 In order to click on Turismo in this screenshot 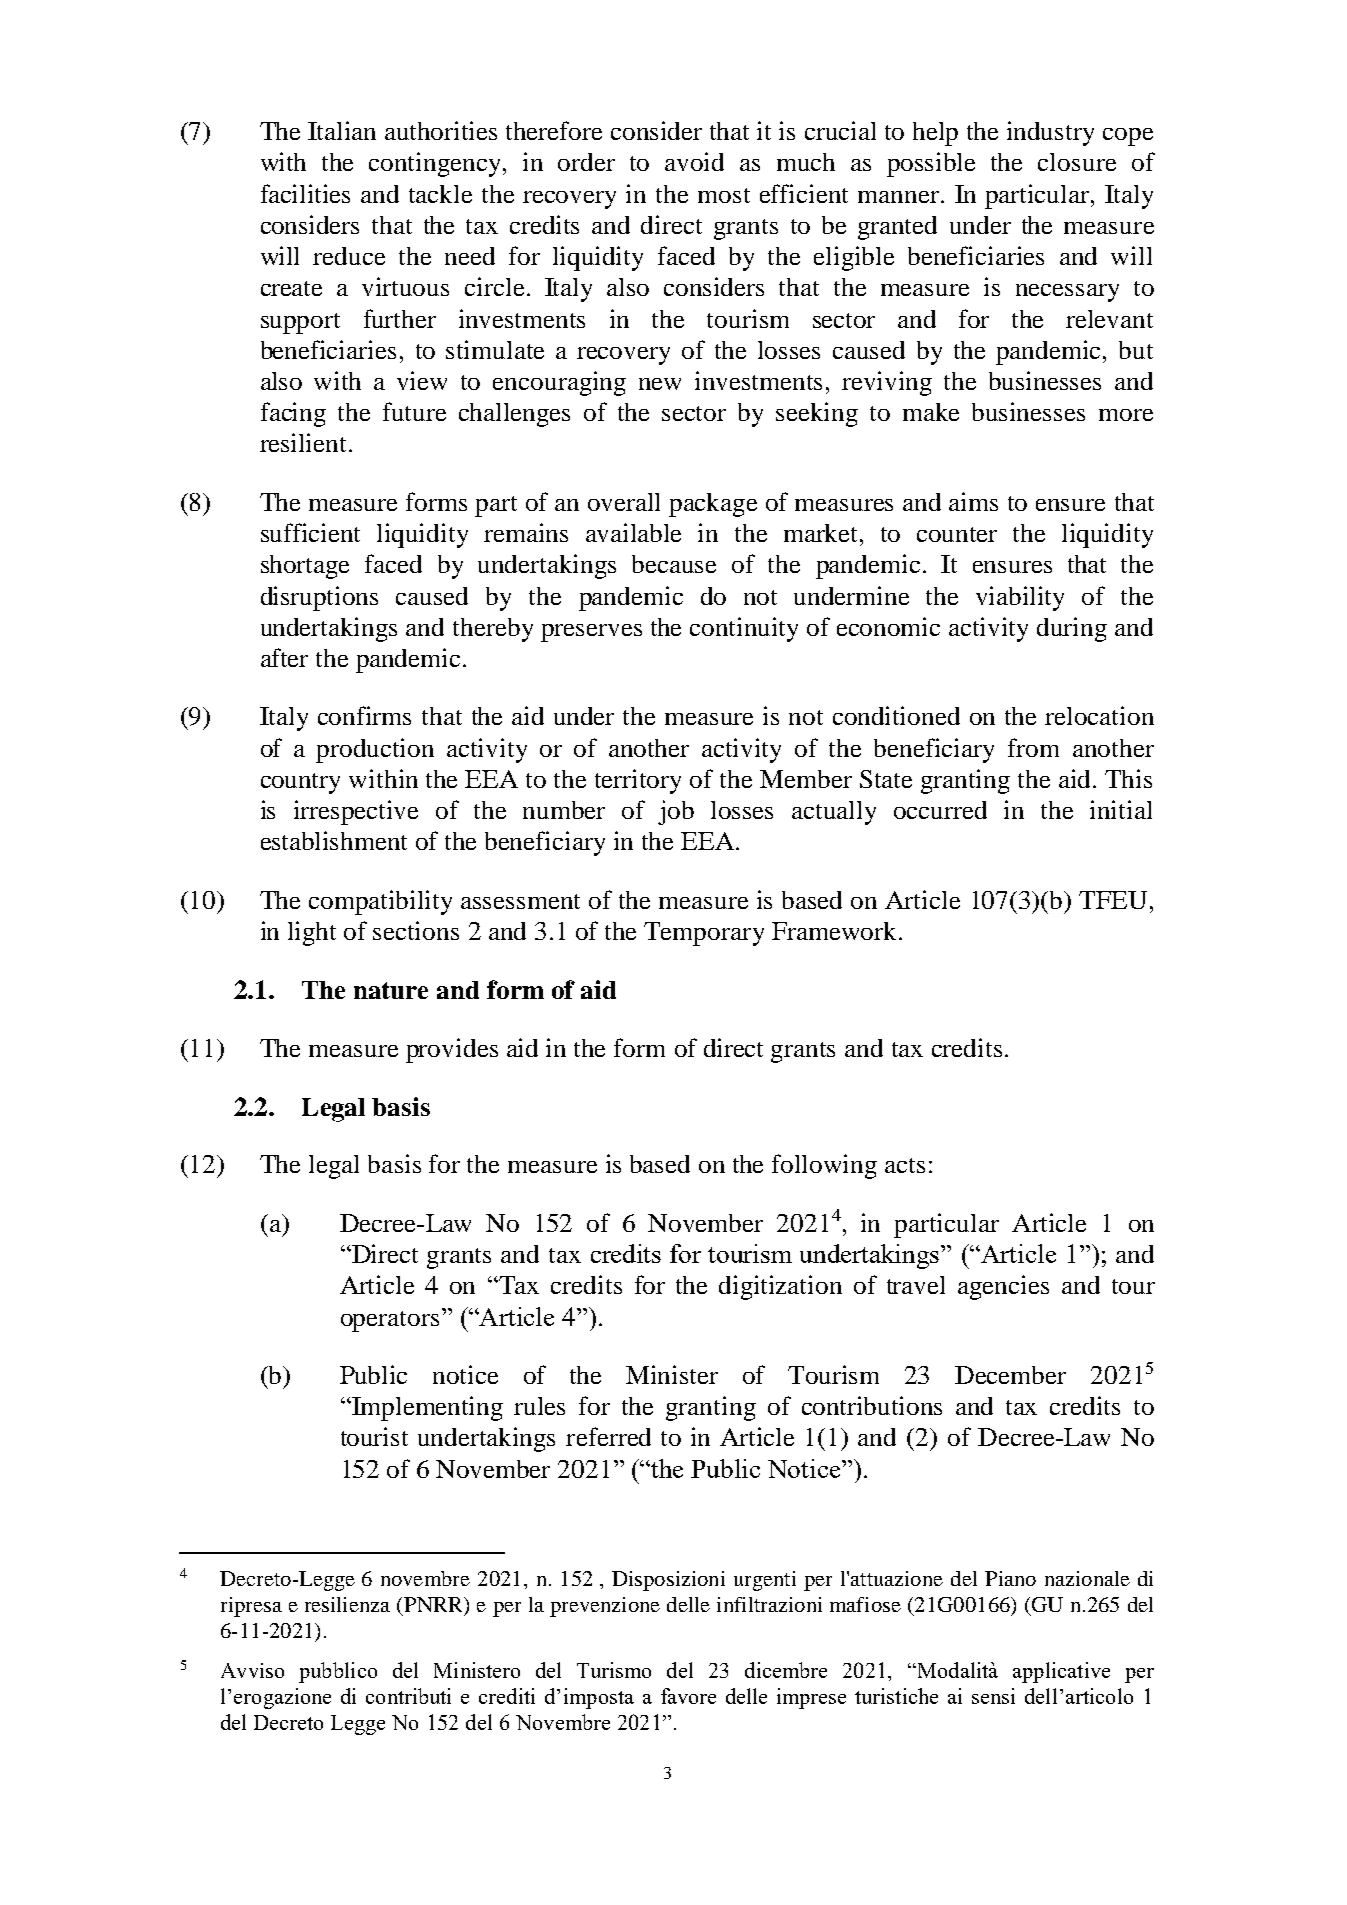, I will do `click(614, 1670)`.
